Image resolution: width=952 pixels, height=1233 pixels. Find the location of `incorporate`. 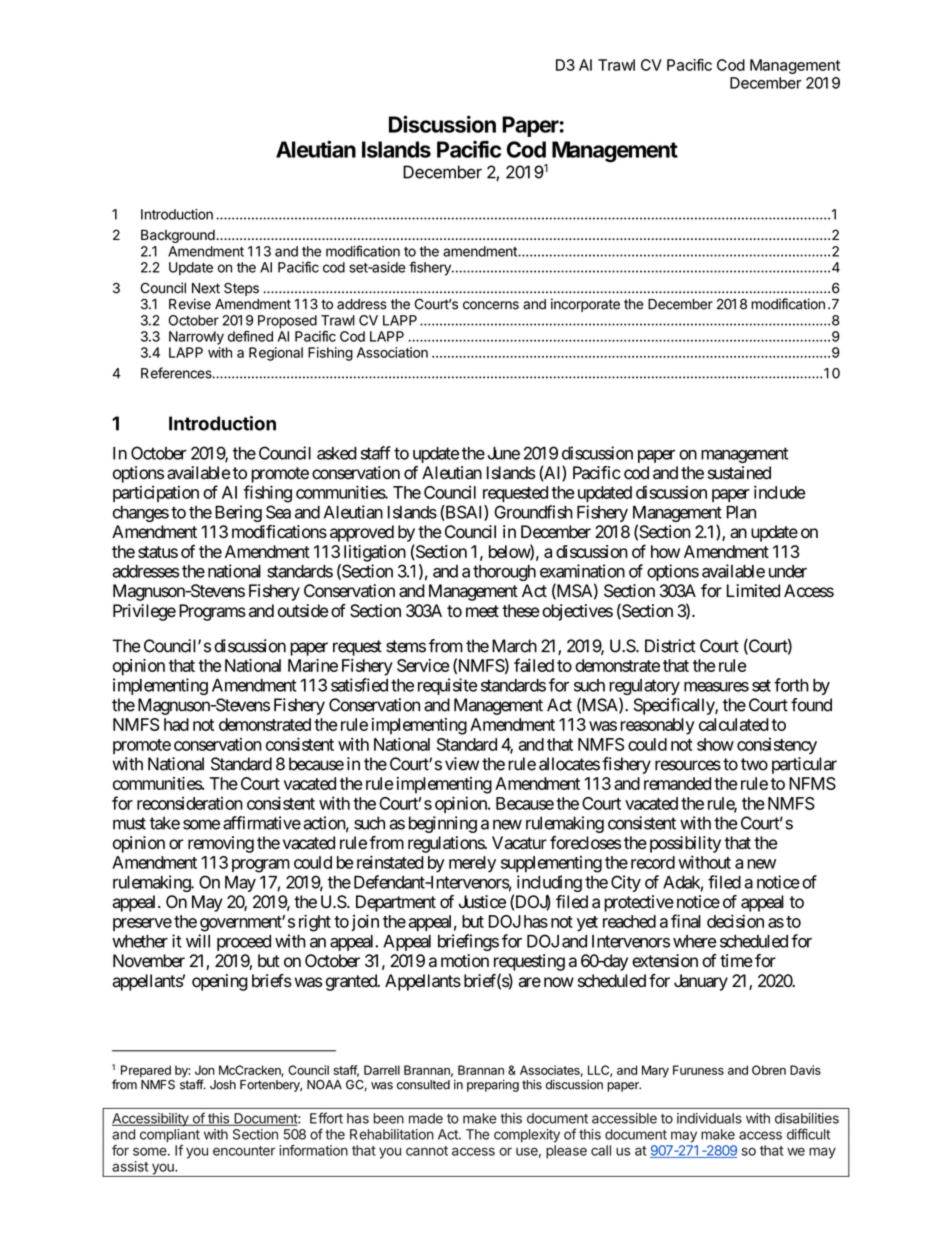

incorporate is located at coordinates (585, 305).
